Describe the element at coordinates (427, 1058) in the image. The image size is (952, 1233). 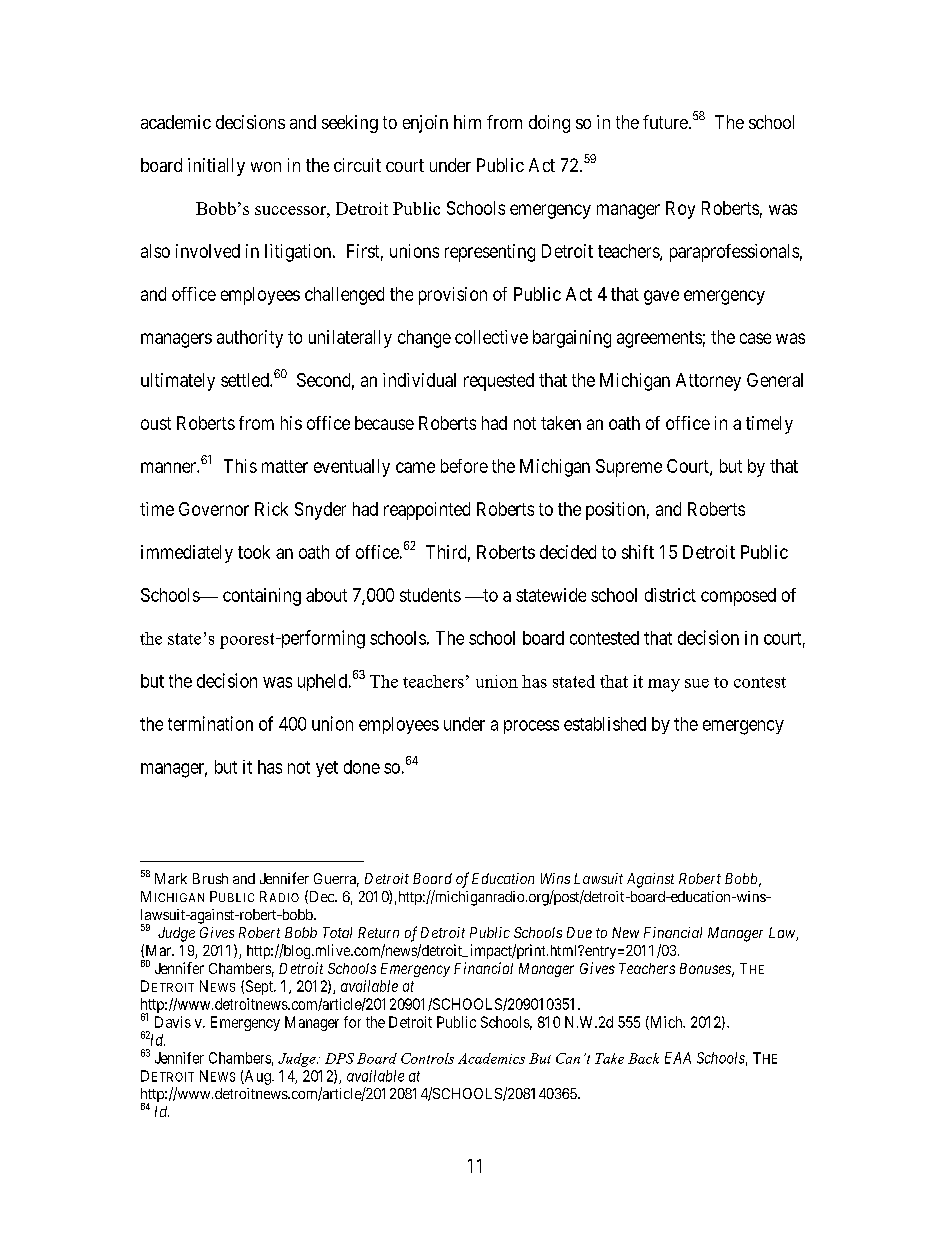
I see `Controls` at that location.
